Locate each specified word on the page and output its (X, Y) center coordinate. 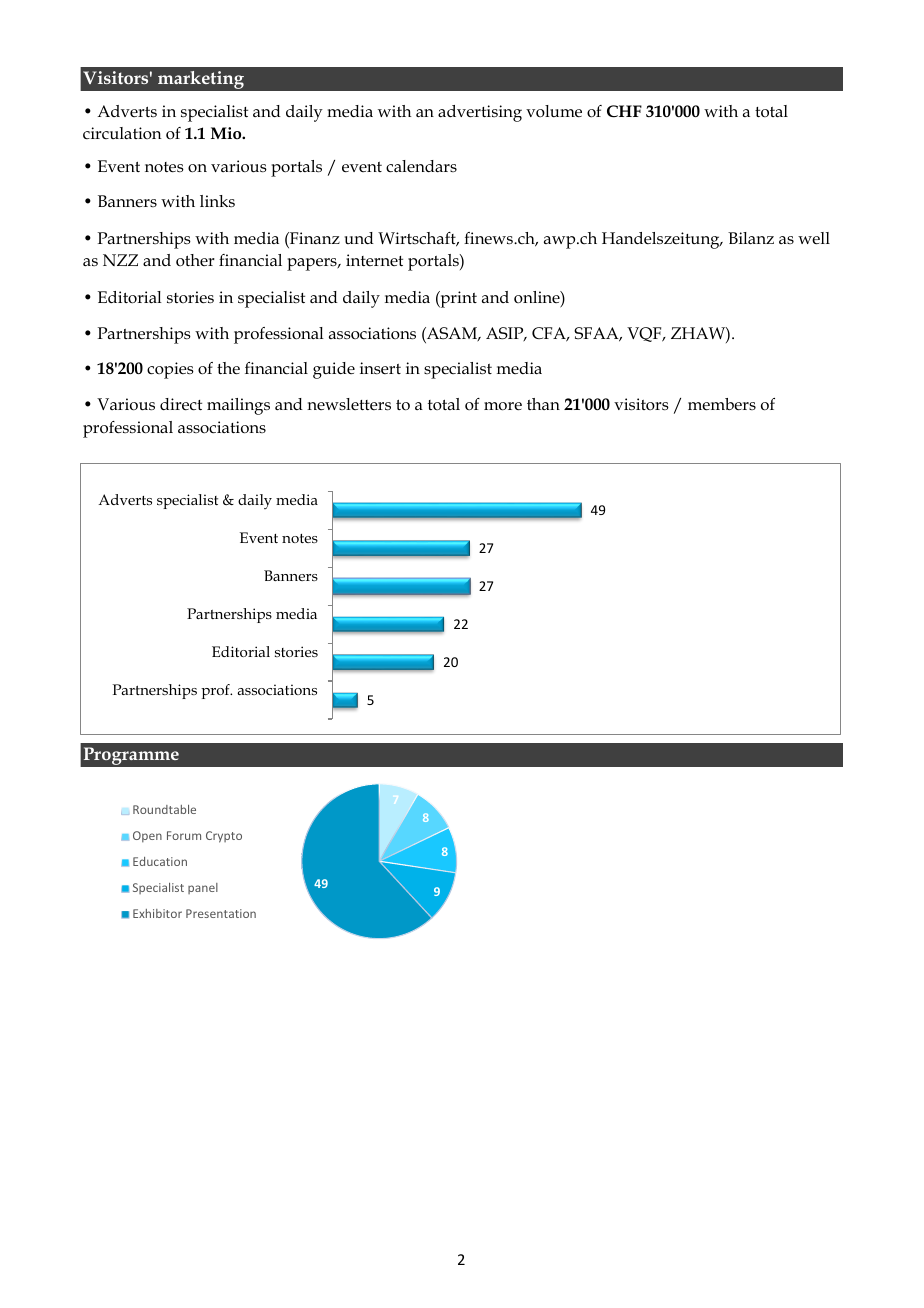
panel (203, 888)
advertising (480, 113)
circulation (122, 133)
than (543, 404)
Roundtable (164, 809)
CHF (624, 111)
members (722, 404)
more (503, 406)
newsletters (349, 404)
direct (181, 404)
